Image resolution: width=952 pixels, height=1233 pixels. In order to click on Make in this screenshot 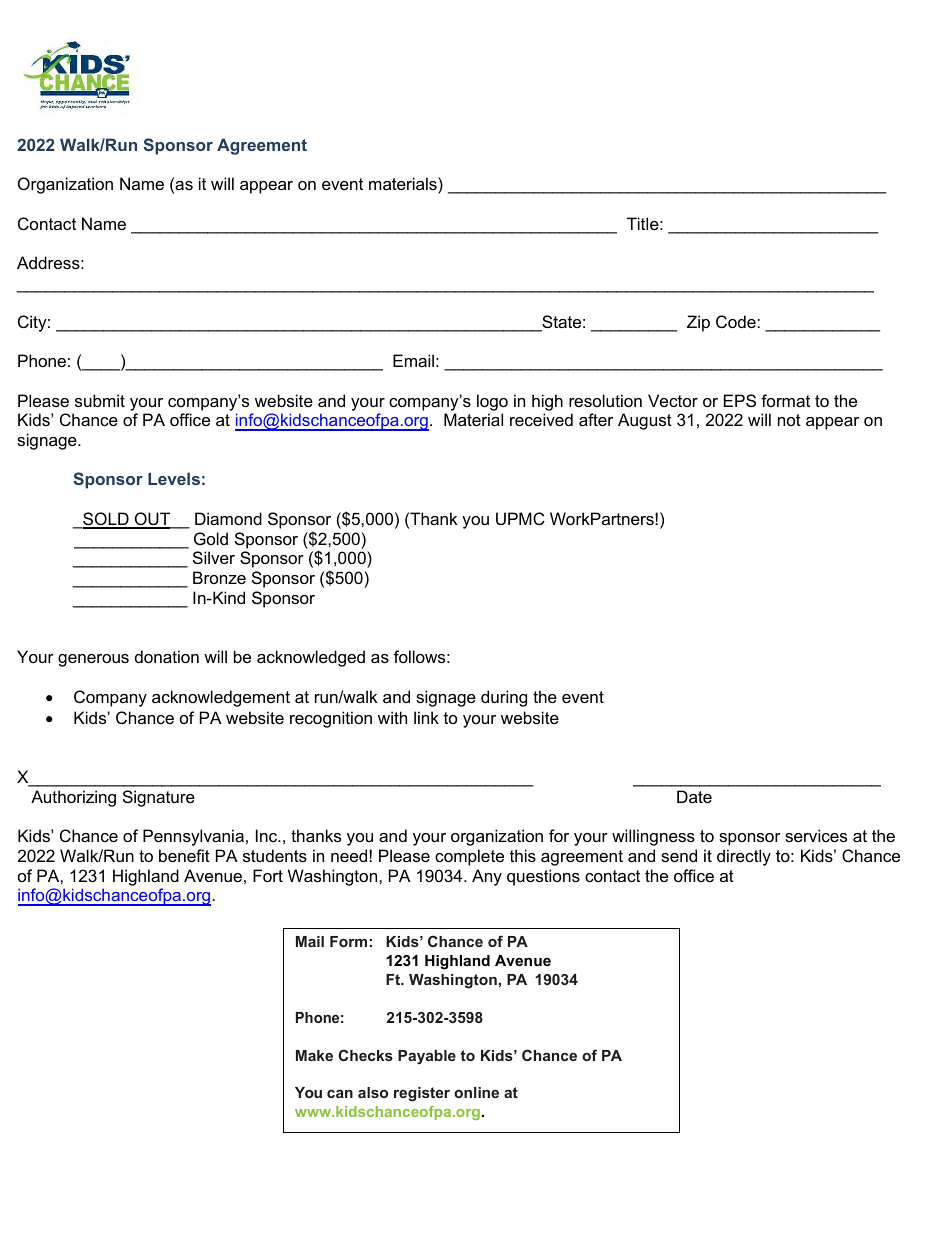, I will do `click(314, 1055)`.
